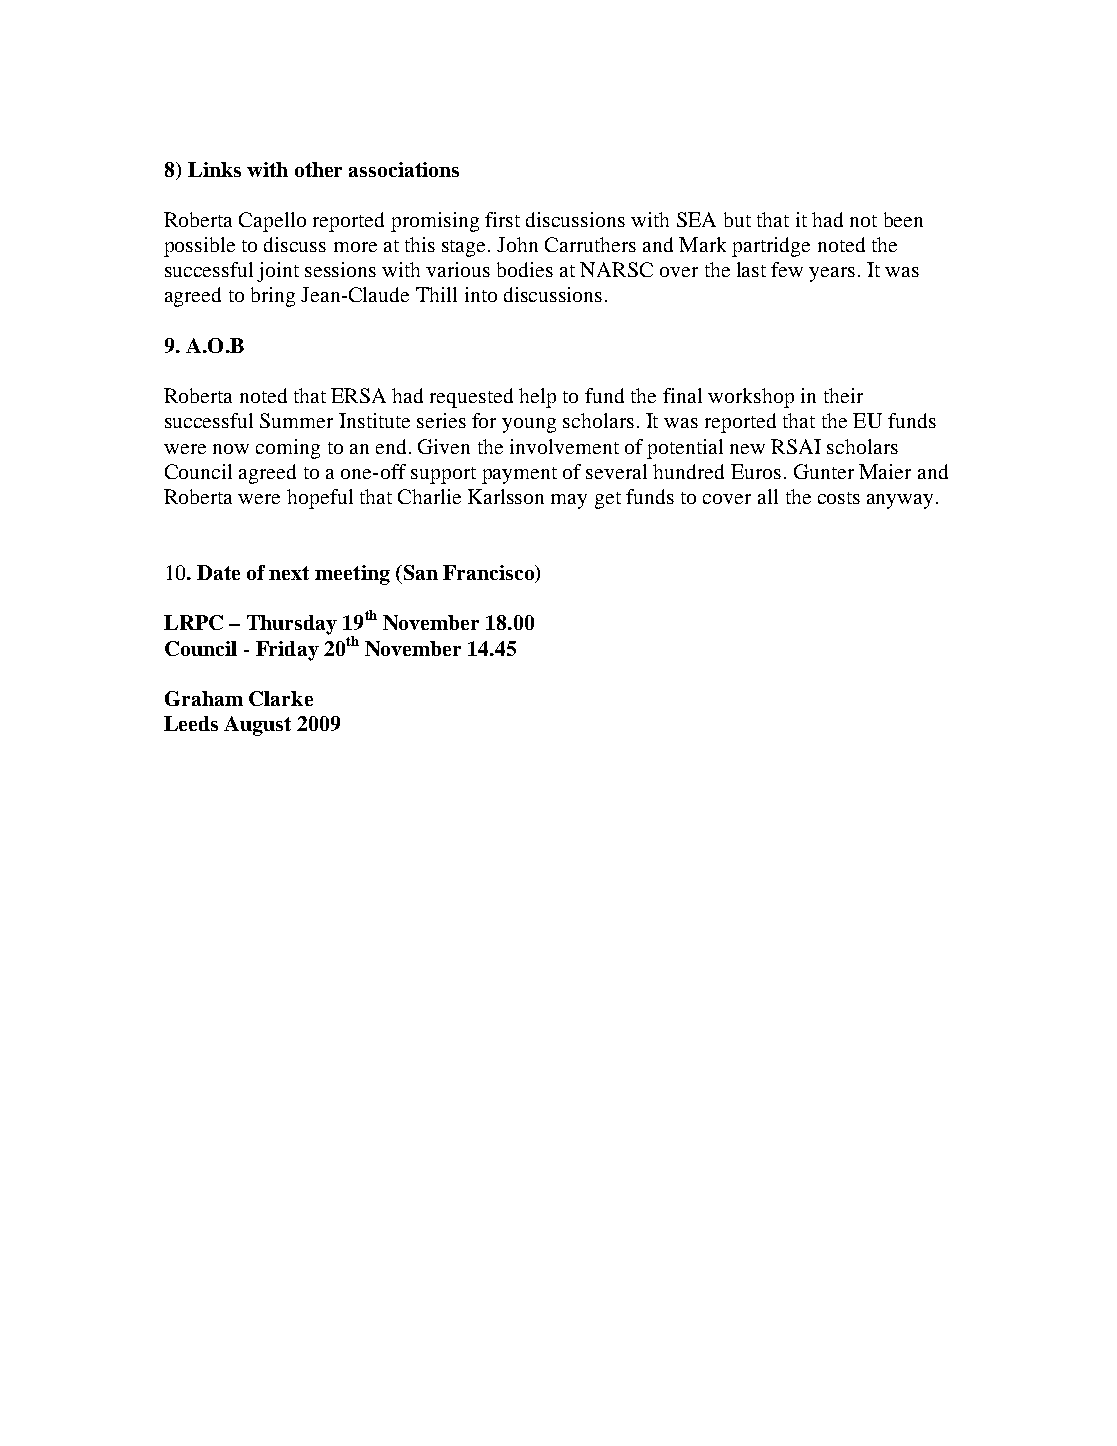  I want to click on Gunter, so click(824, 471).
